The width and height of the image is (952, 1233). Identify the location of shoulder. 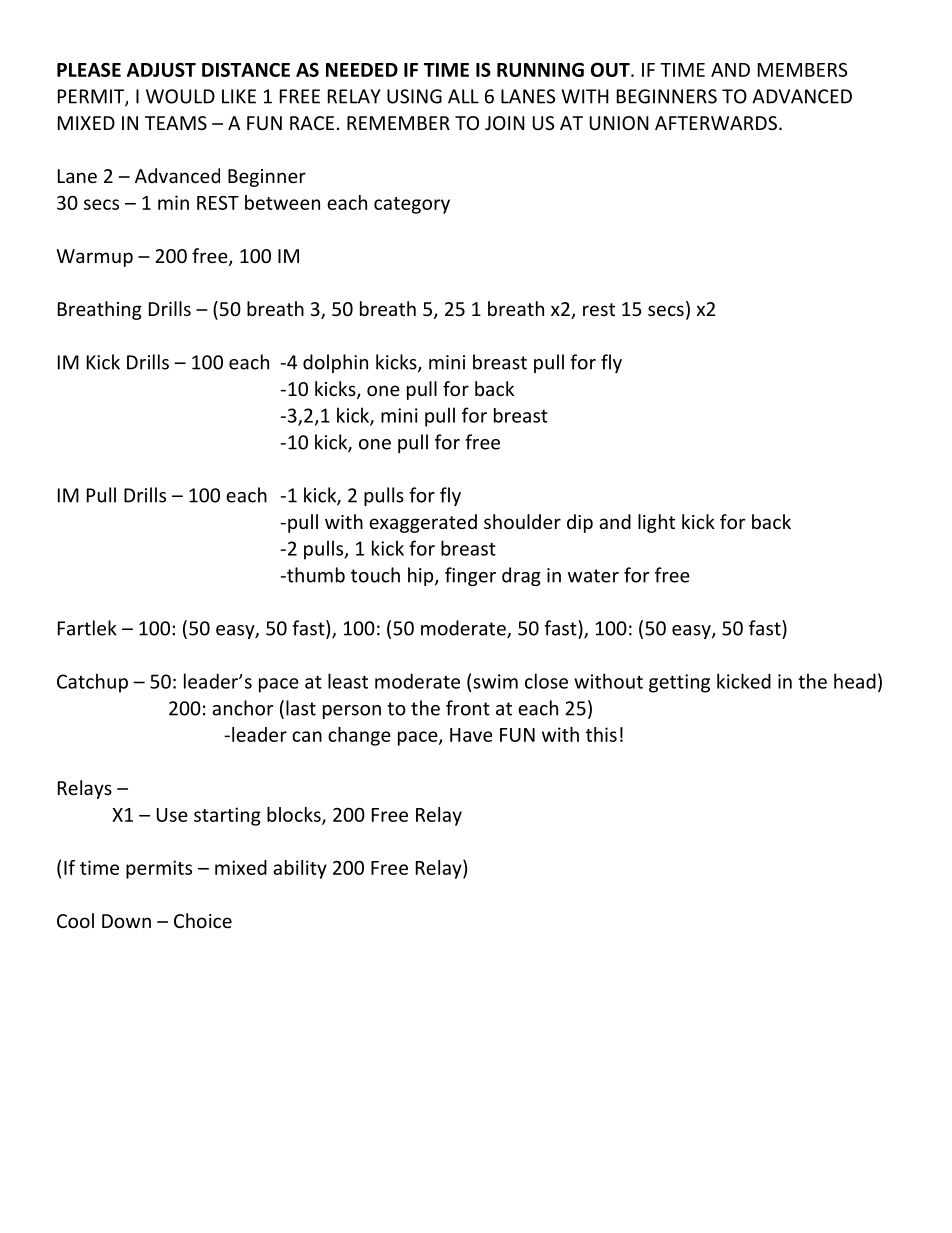
(522, 521).
